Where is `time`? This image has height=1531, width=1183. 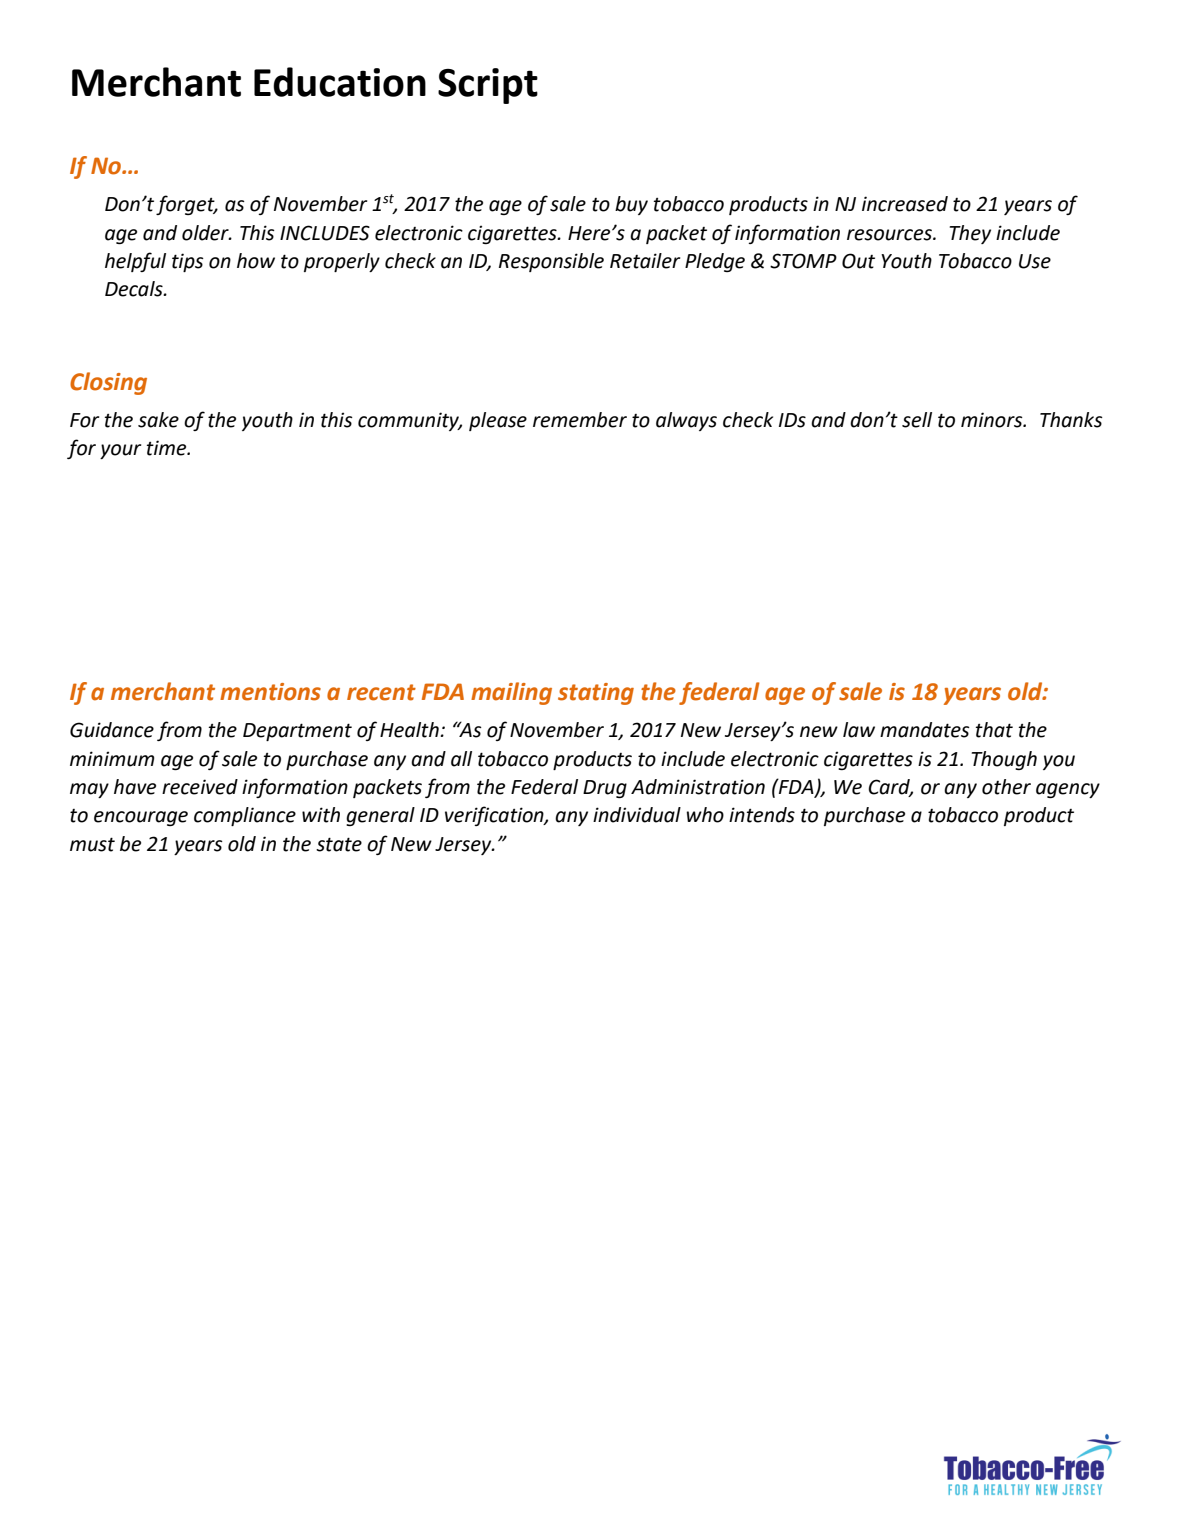
time is located at coordinates (168, 448).
